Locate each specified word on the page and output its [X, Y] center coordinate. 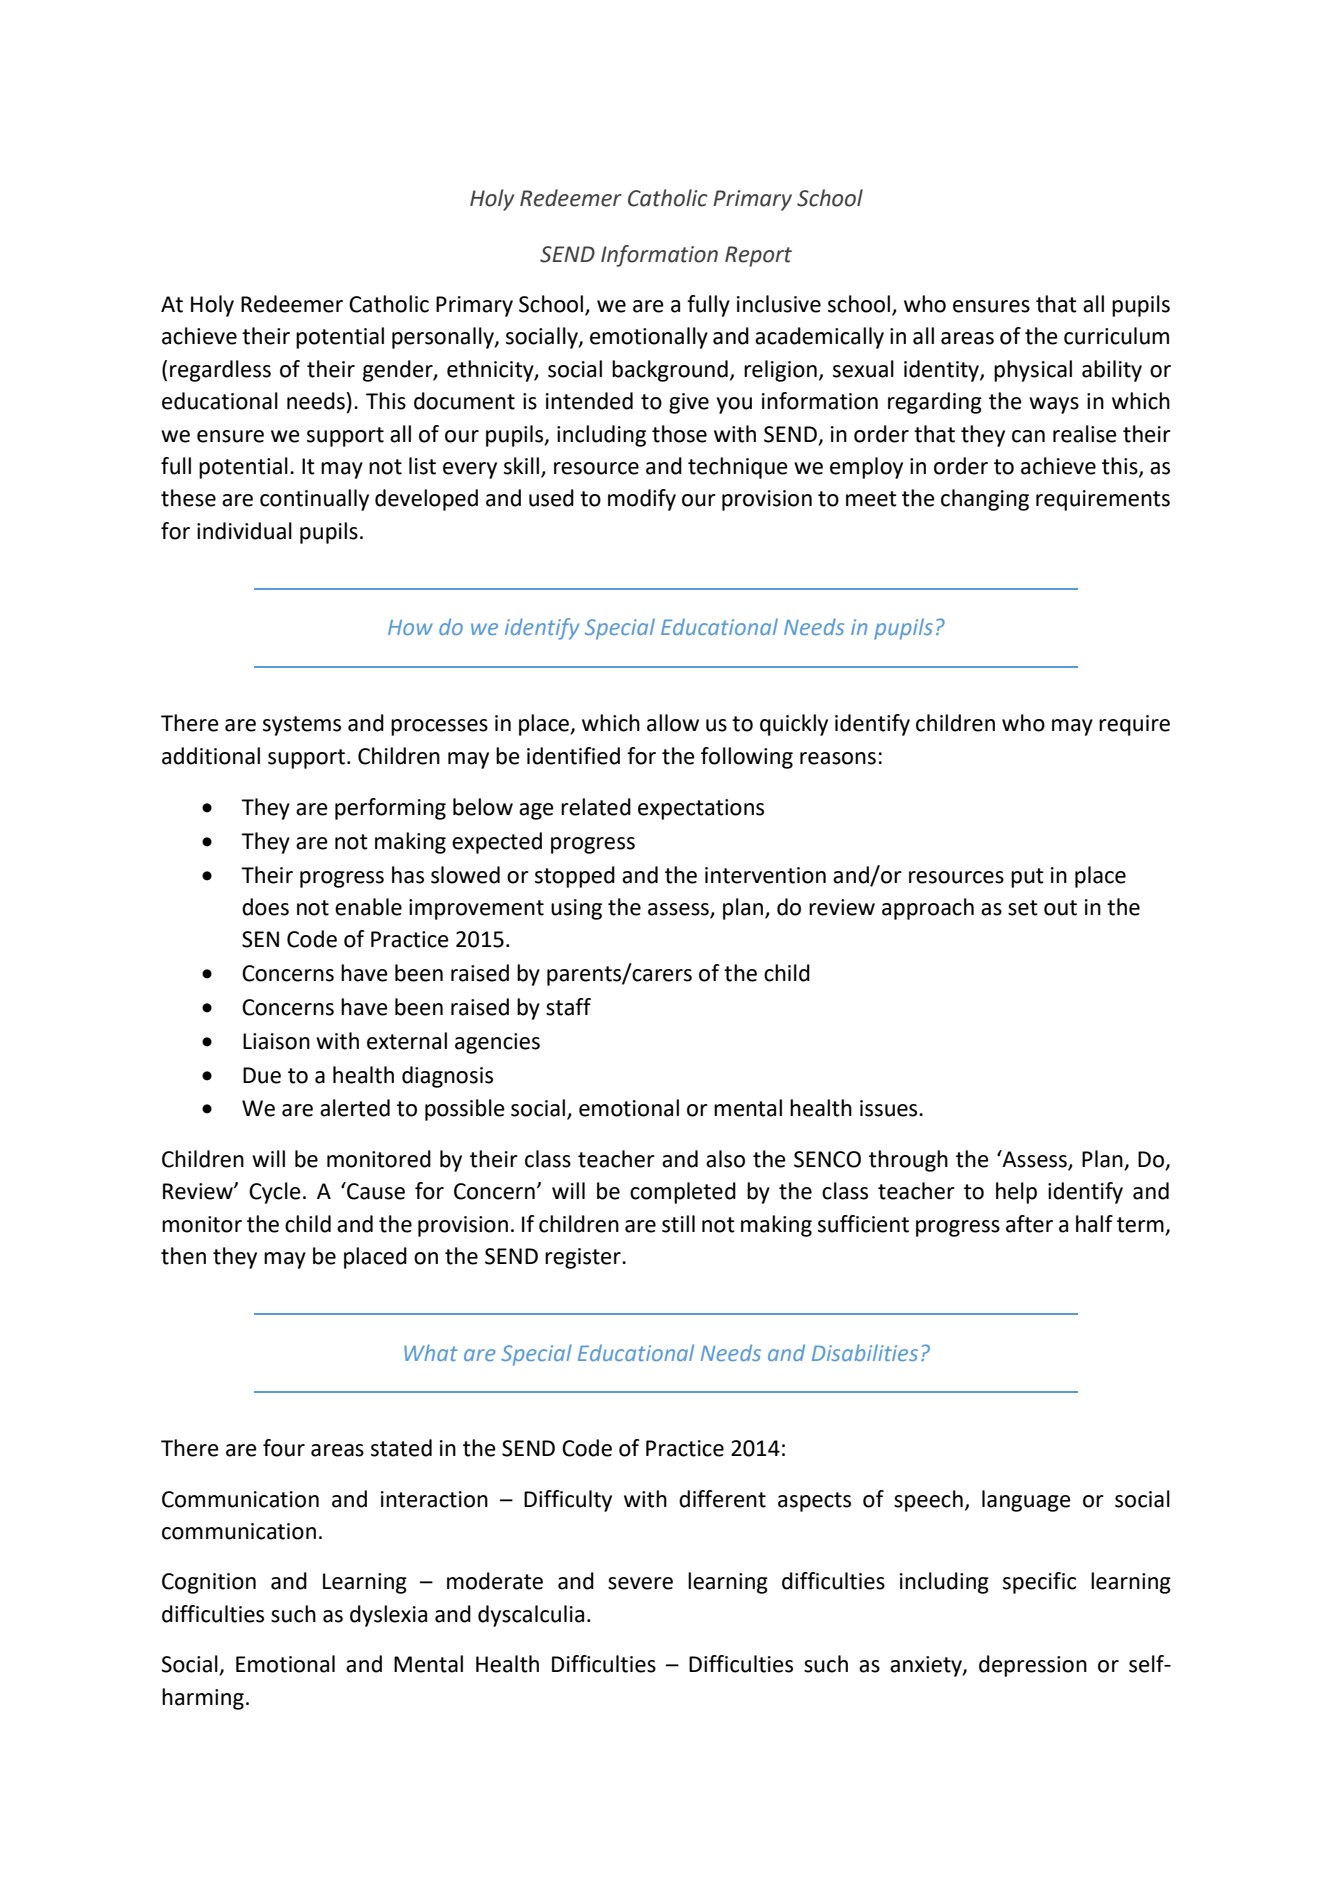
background [670, 371]
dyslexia [388, 1616]
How [410, 627]
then [183, 1256]
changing [985, 500]
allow [673, 723]
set [1023, 908]
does [265, 907]
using [576, 909]
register [584, 1258]
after [1029, 1224]
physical [1033, 371]
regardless [220, 371]
